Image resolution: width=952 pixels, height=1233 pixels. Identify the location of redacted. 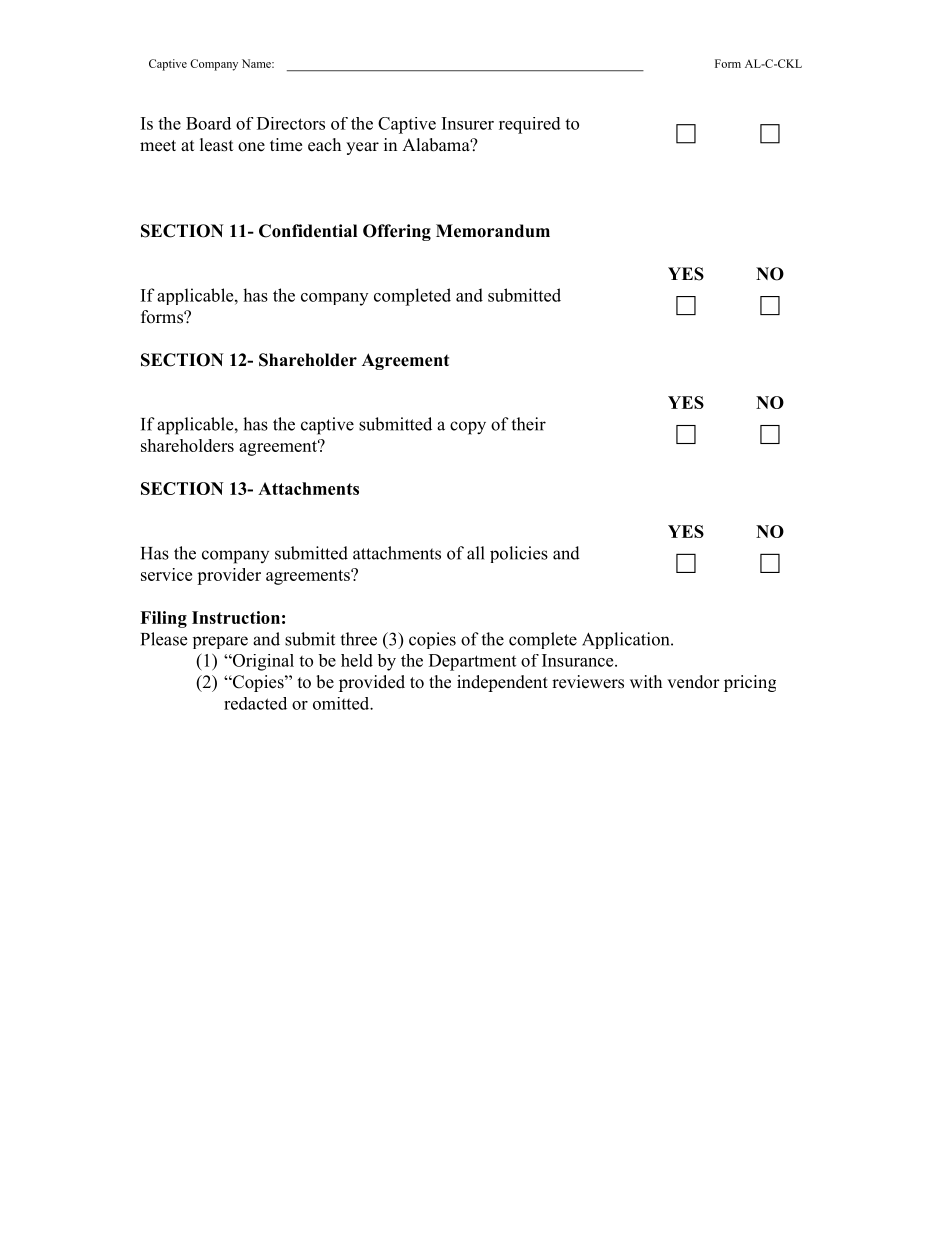
(255, 703).
